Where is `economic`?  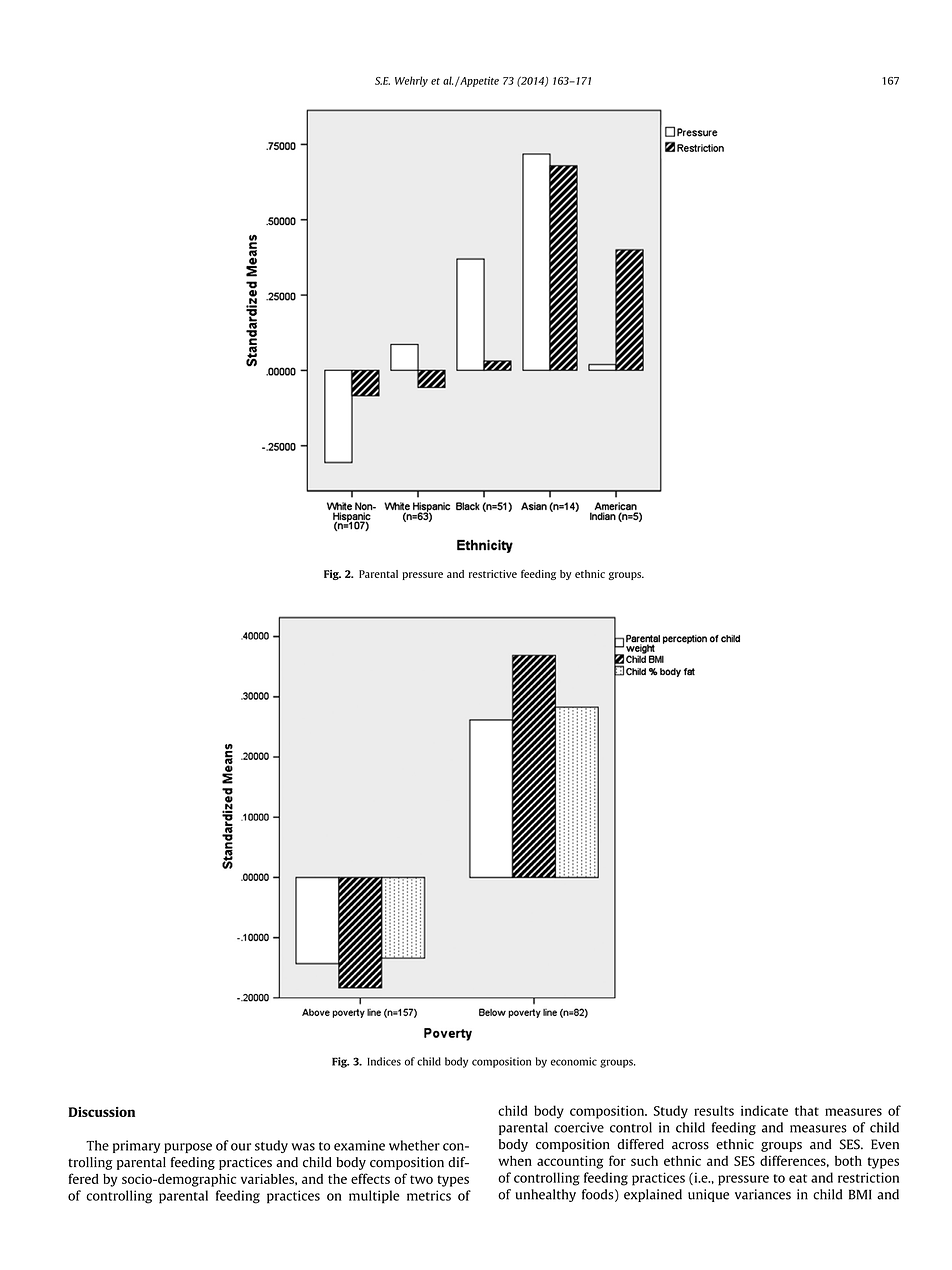 economic is located at coordinates (574, 1061).
